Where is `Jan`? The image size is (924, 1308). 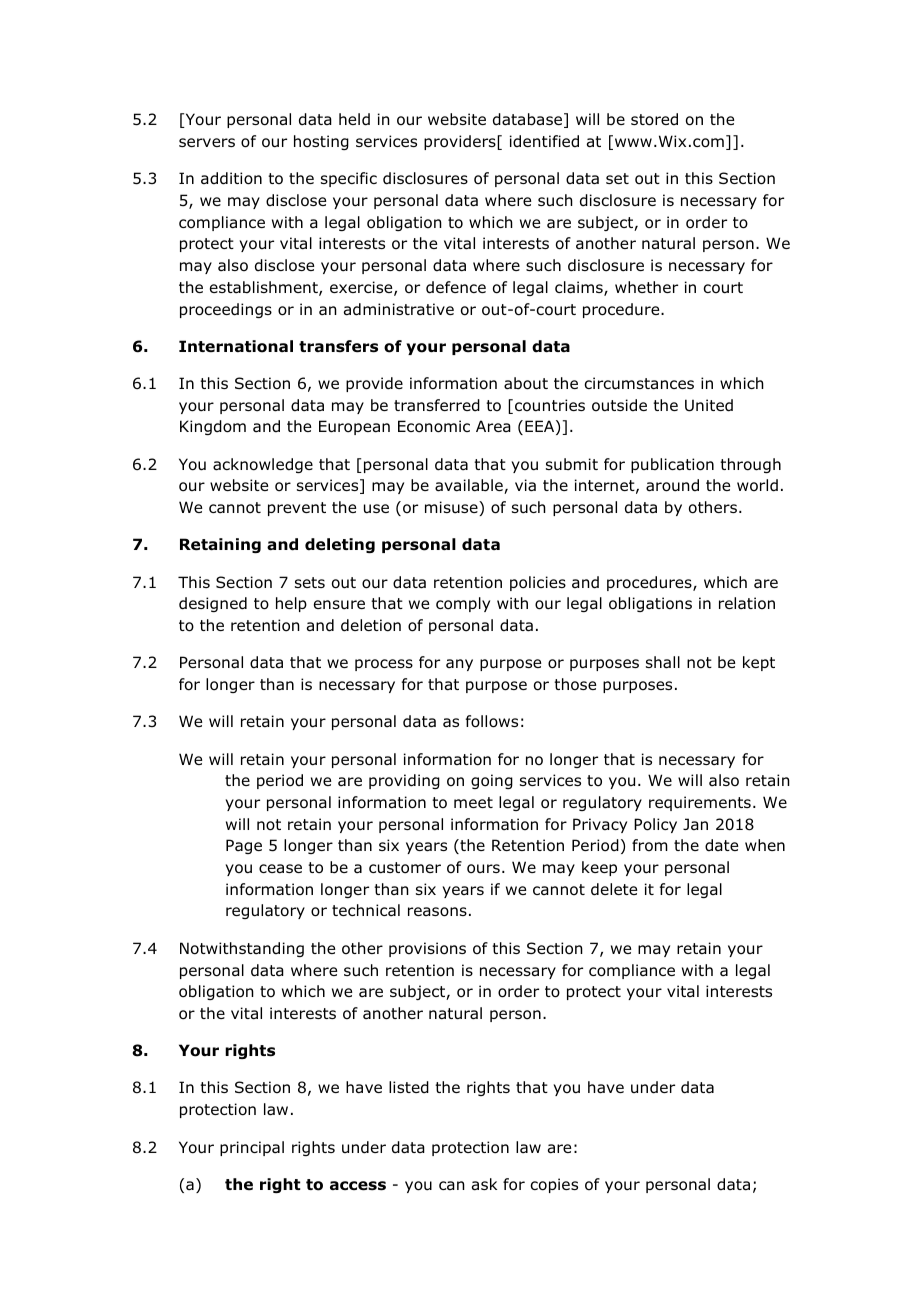
Jan is located at coordinates (695, 824).
